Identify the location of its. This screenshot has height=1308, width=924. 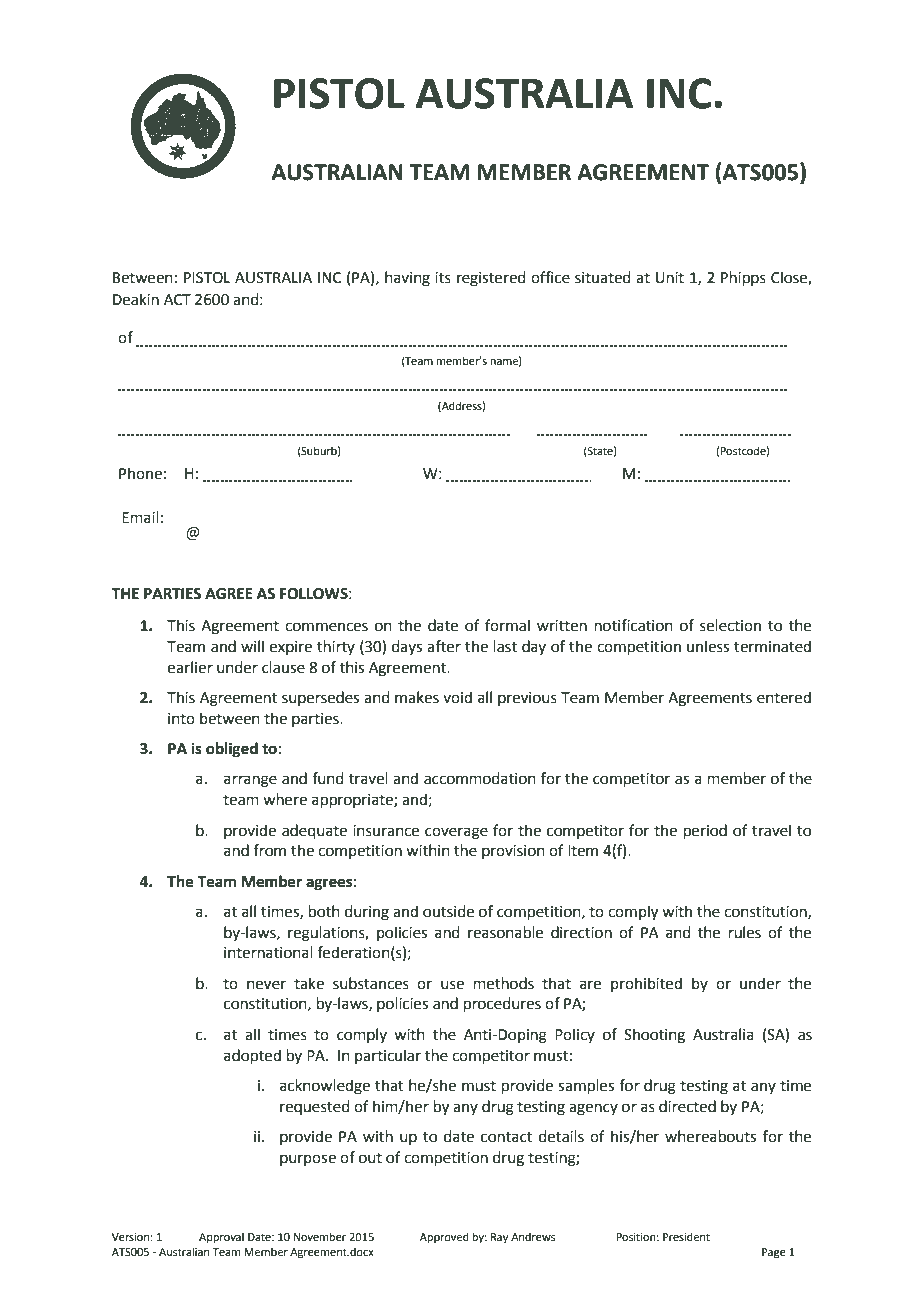
(443, 278).
